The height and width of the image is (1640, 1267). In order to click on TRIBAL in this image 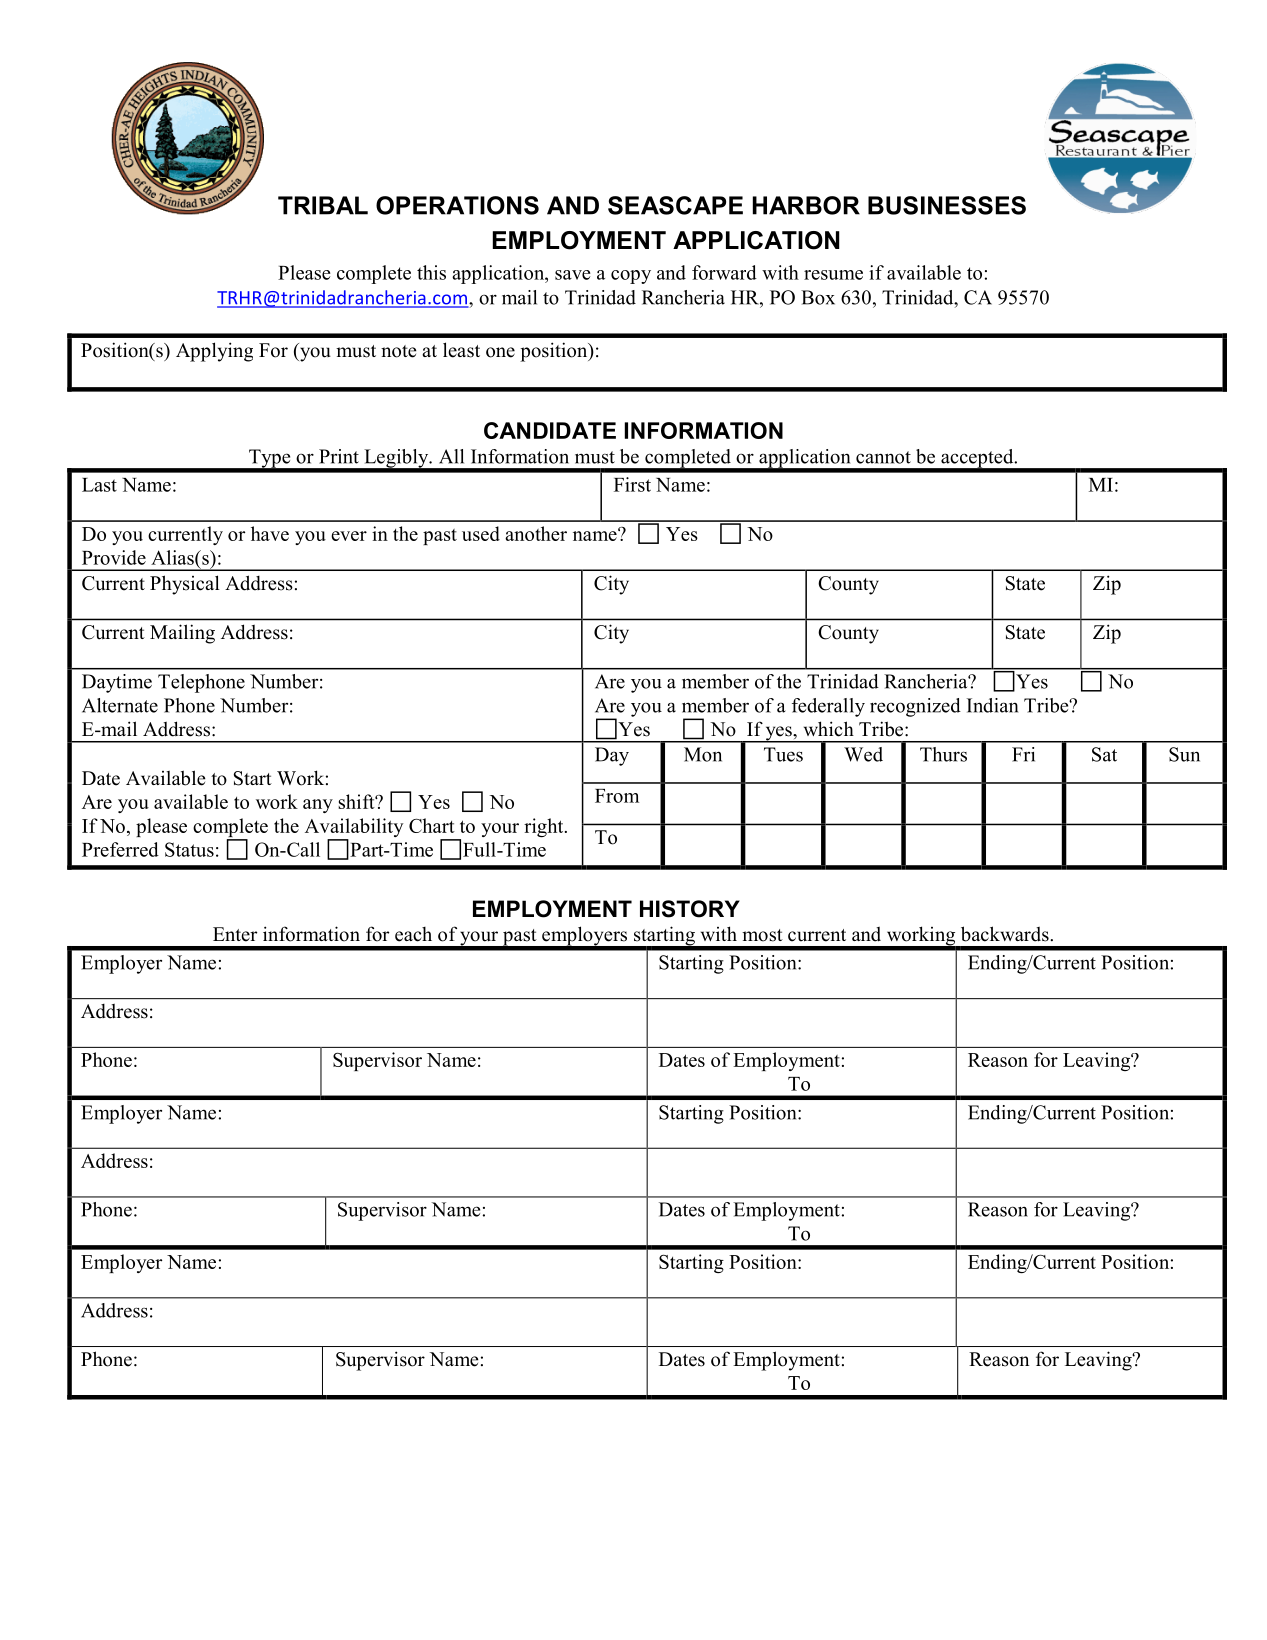, I will do `click(323, 205)`.
